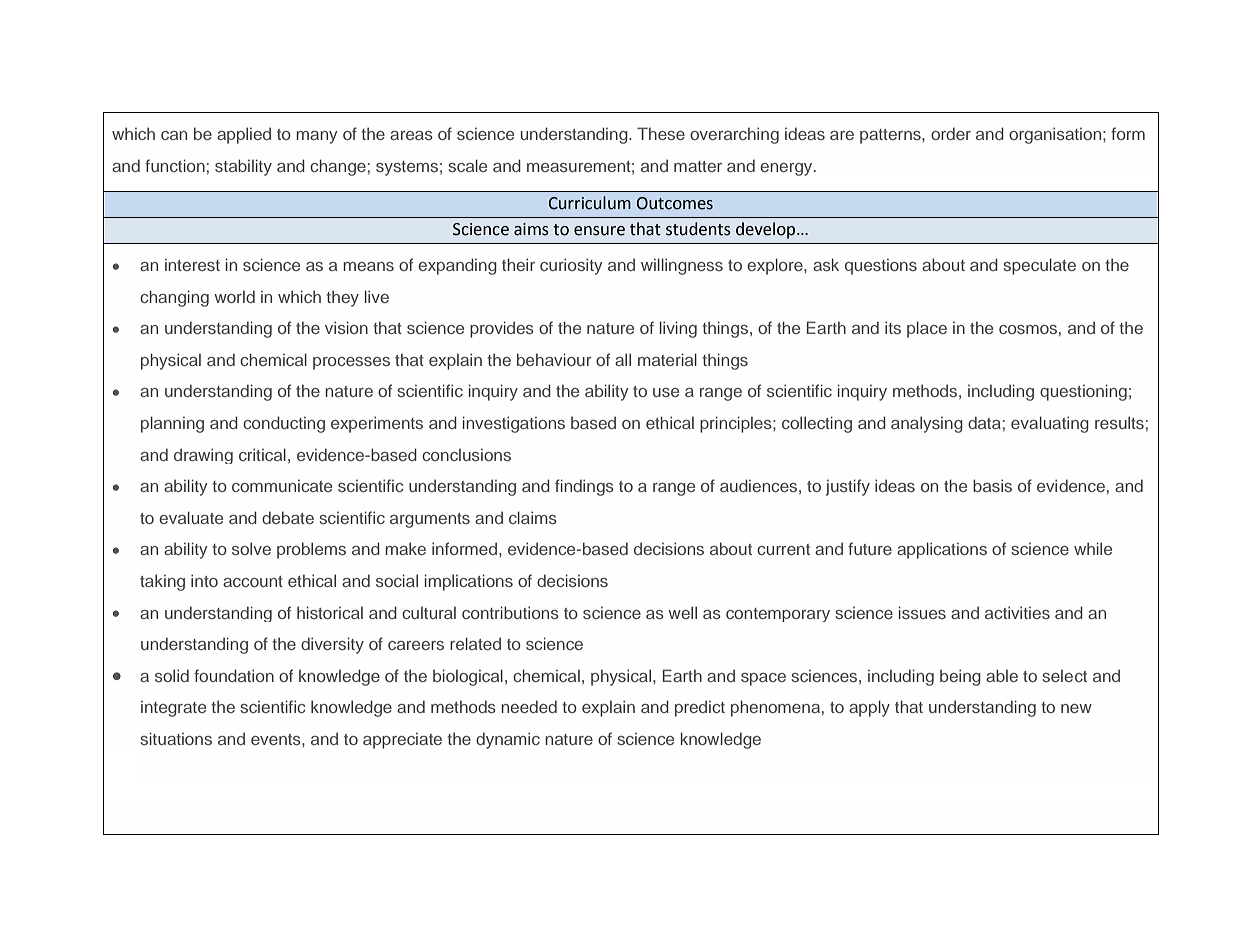 Image resolution: width=1233 pixels, height=952 pixels. Describe the element at coordinates (1039, 266) in the page. I see `speculate` at that location.
